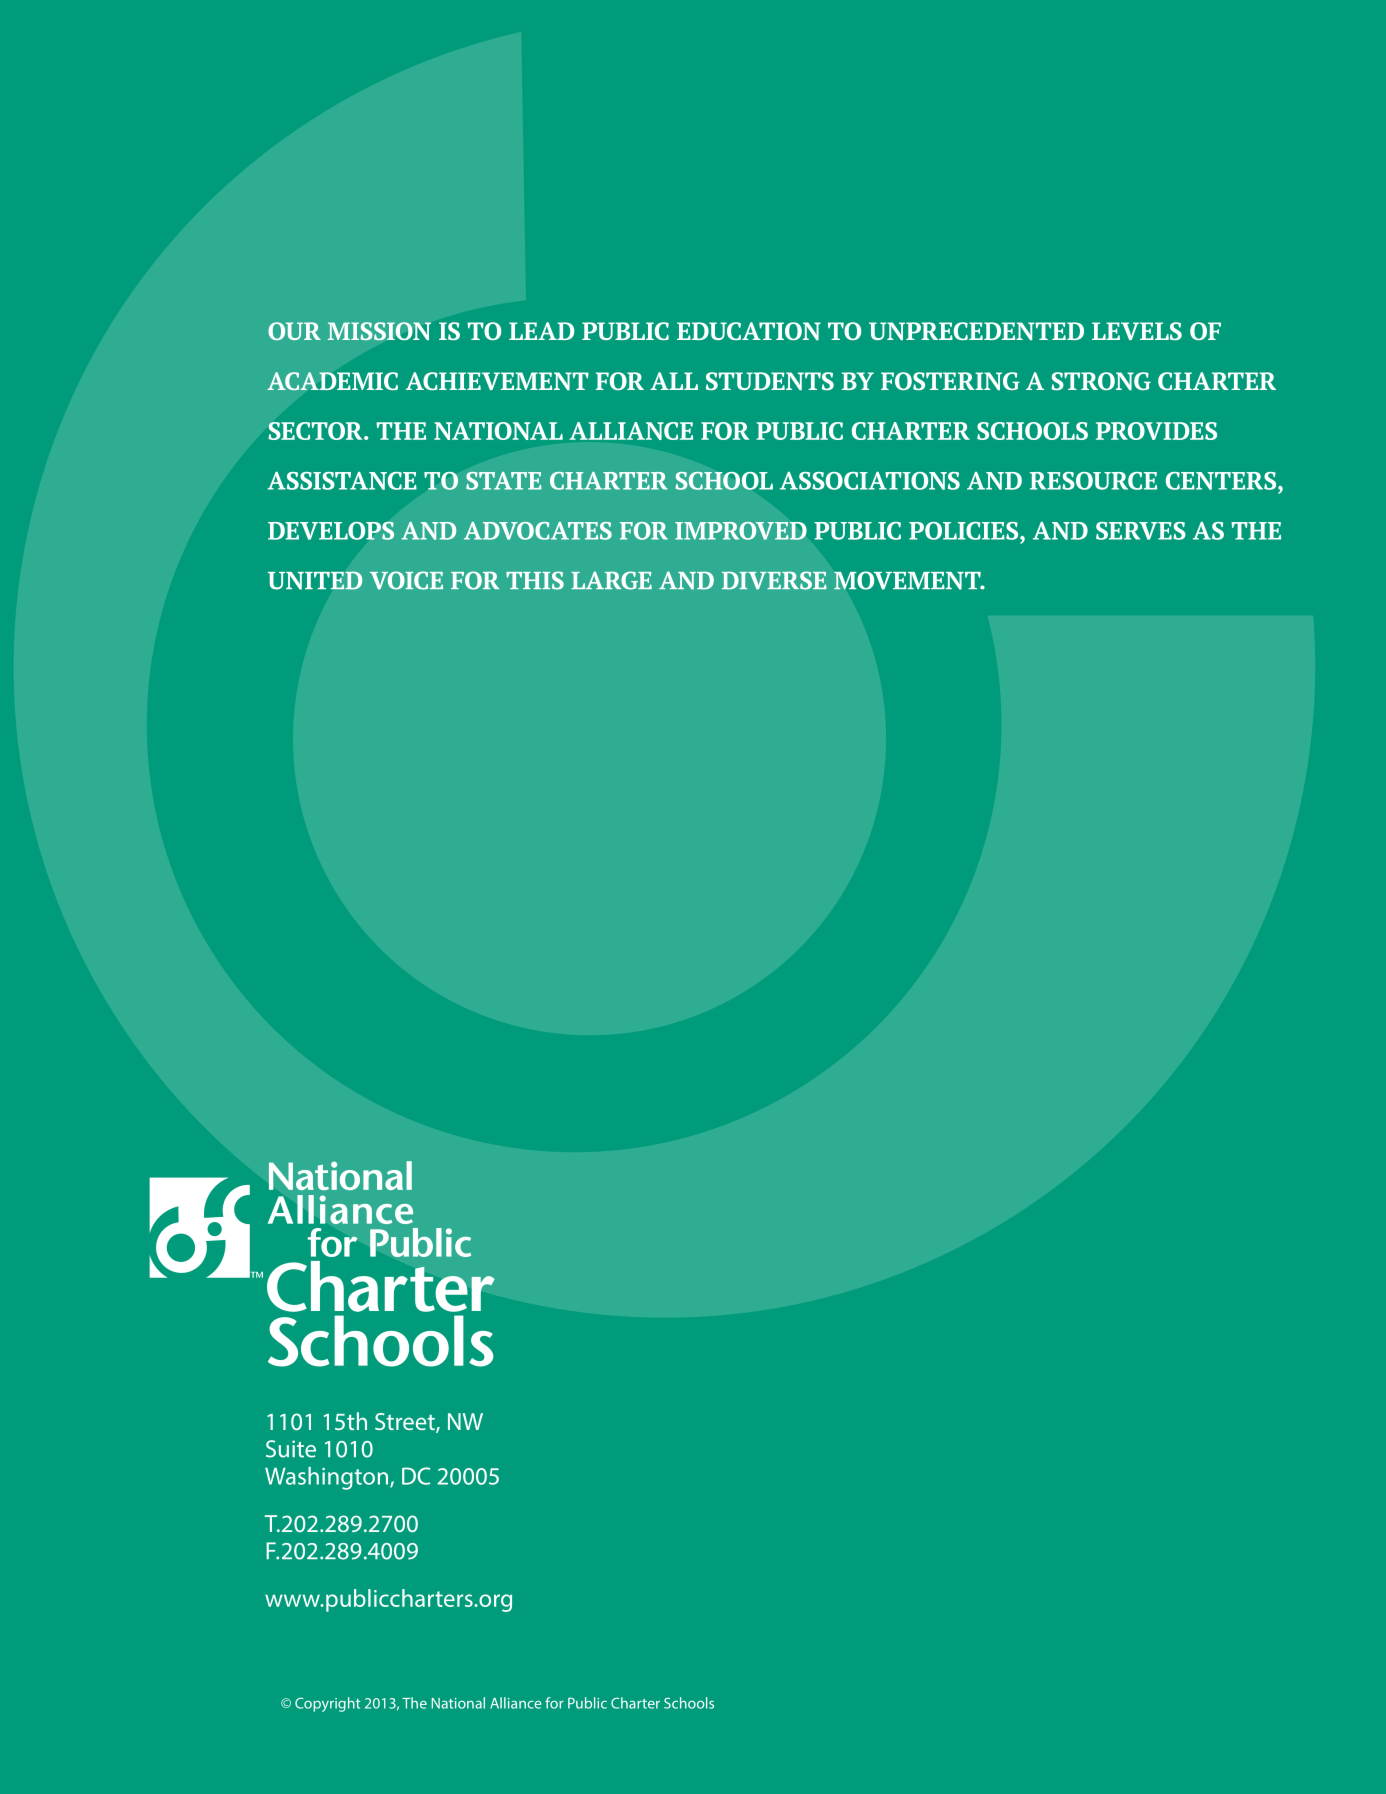 Image resolution: width=1386 pixels, height=1794 pixels. What do you see at coordinates (379, 331) in the screenshot?
I see `MISSION` at bounding box center [379, 331].
